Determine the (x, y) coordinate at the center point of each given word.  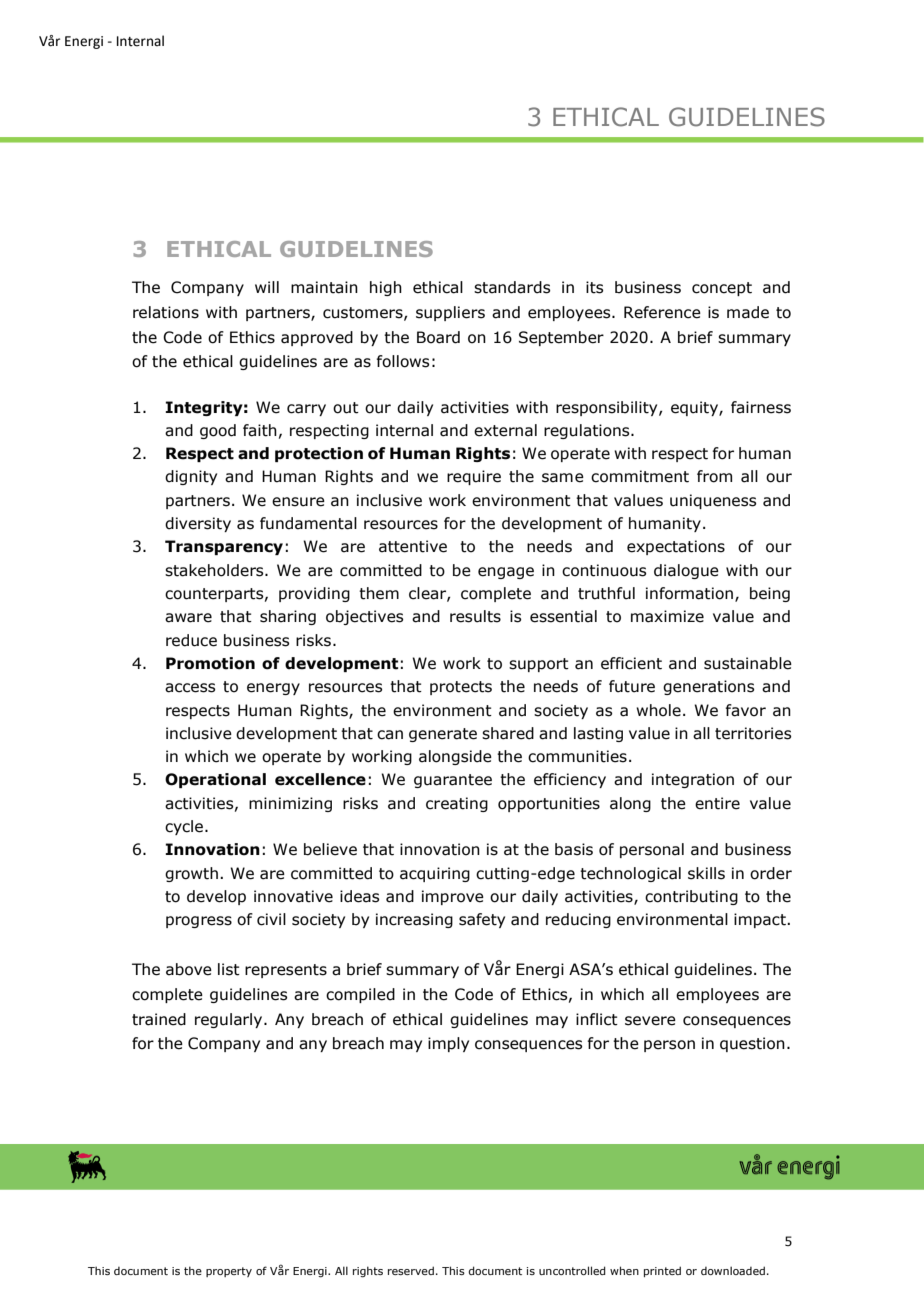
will (267, 287)
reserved (411, 1270)
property (229, 1272)
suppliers (450, 313)
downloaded (733, 1270)
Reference (662, 312)
